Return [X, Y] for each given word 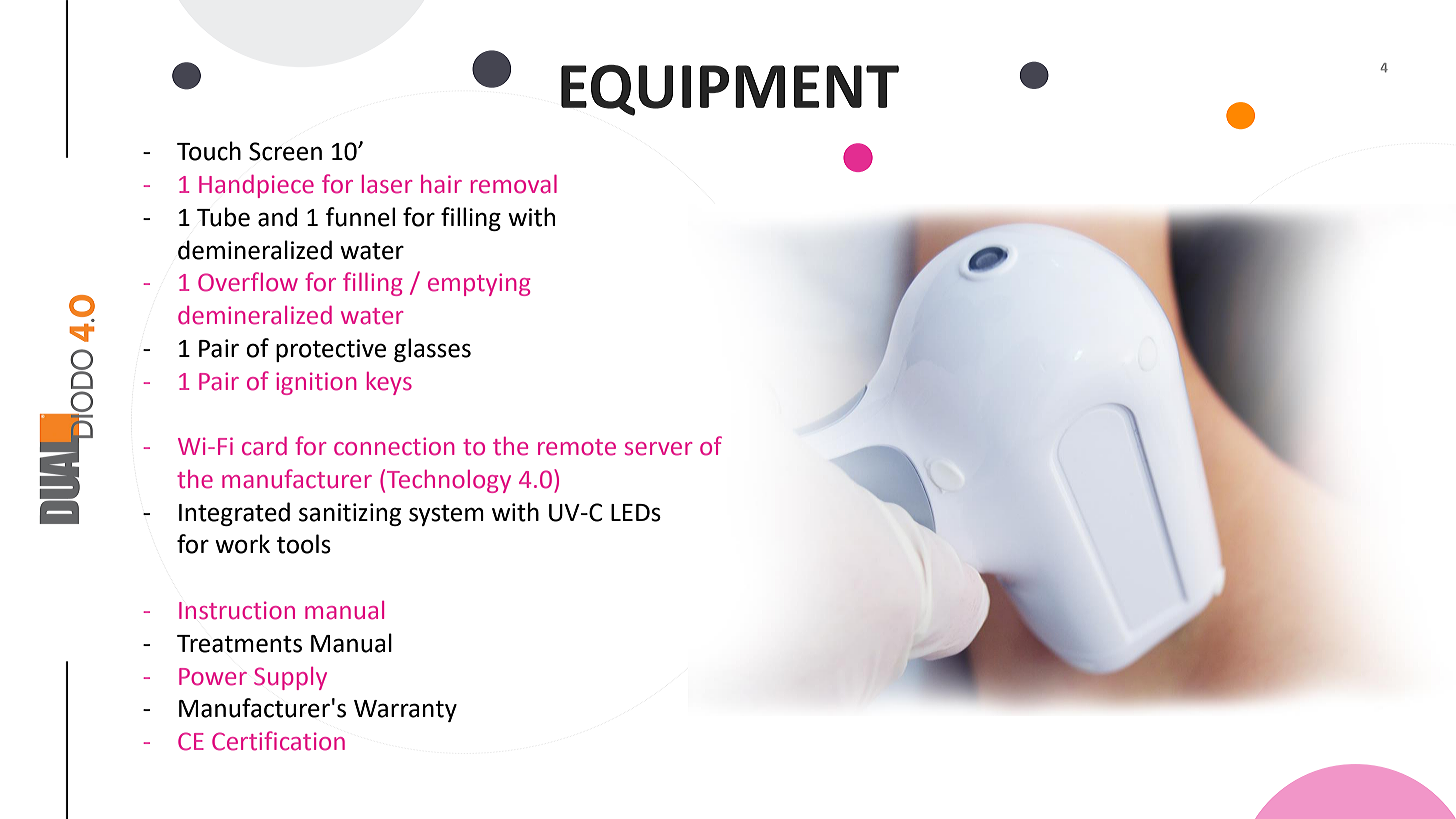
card [264, 446]
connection [394, 446]
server [658, 449]
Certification [278, 741]
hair [441, 184]
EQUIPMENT [730, 90]
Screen [285, 151]
